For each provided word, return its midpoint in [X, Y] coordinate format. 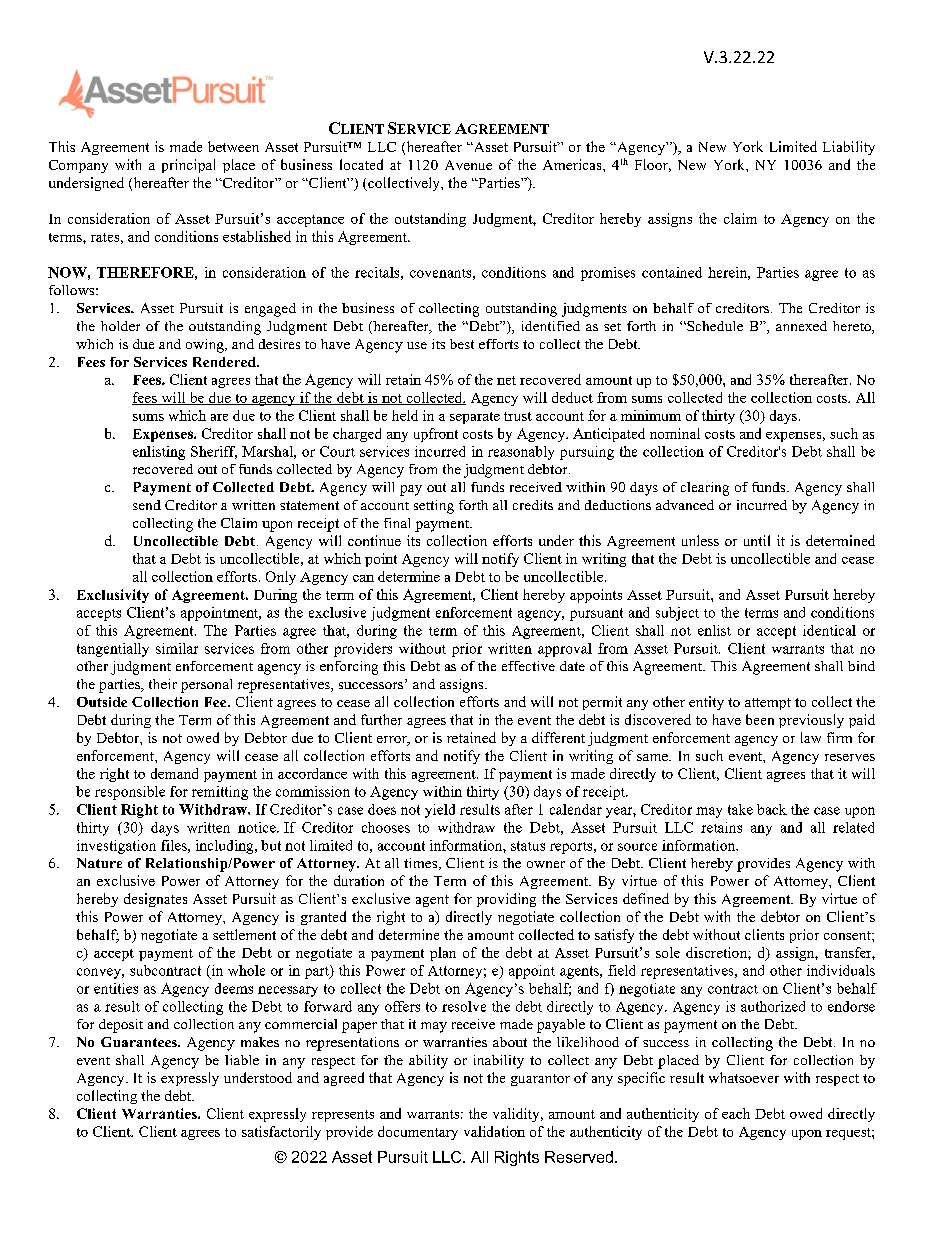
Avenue [468, 165]
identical [829, 630]
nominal [675, 433]
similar [177, 648]
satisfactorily [281, 1133]
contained [672, 272]
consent [848, 935]
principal [188, 166]
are [219, 417]
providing [506, 900]
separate [475, 418]
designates [155, 900]
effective [528, 666]
